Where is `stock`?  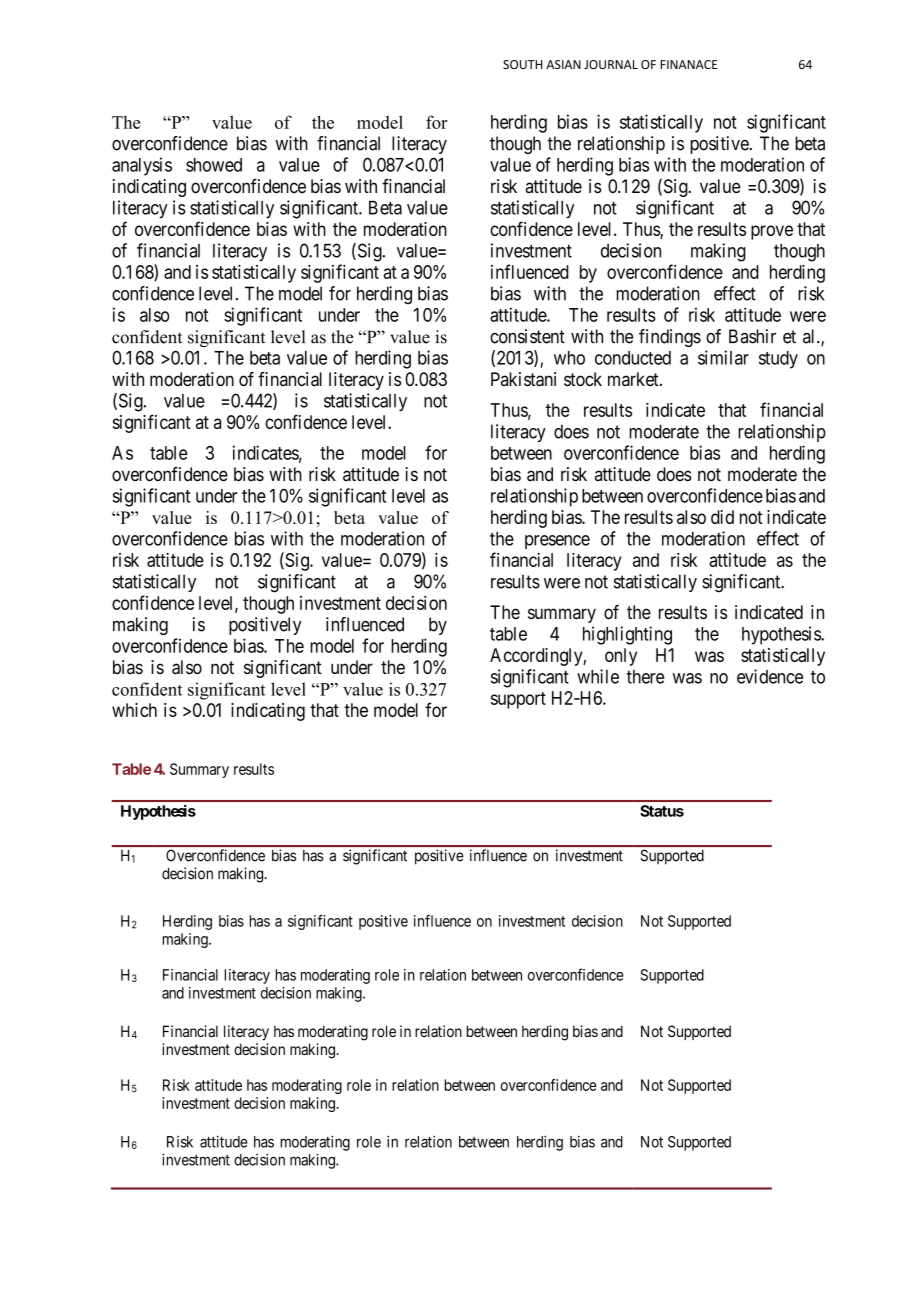 stock is located at coordinates (583, 379).
